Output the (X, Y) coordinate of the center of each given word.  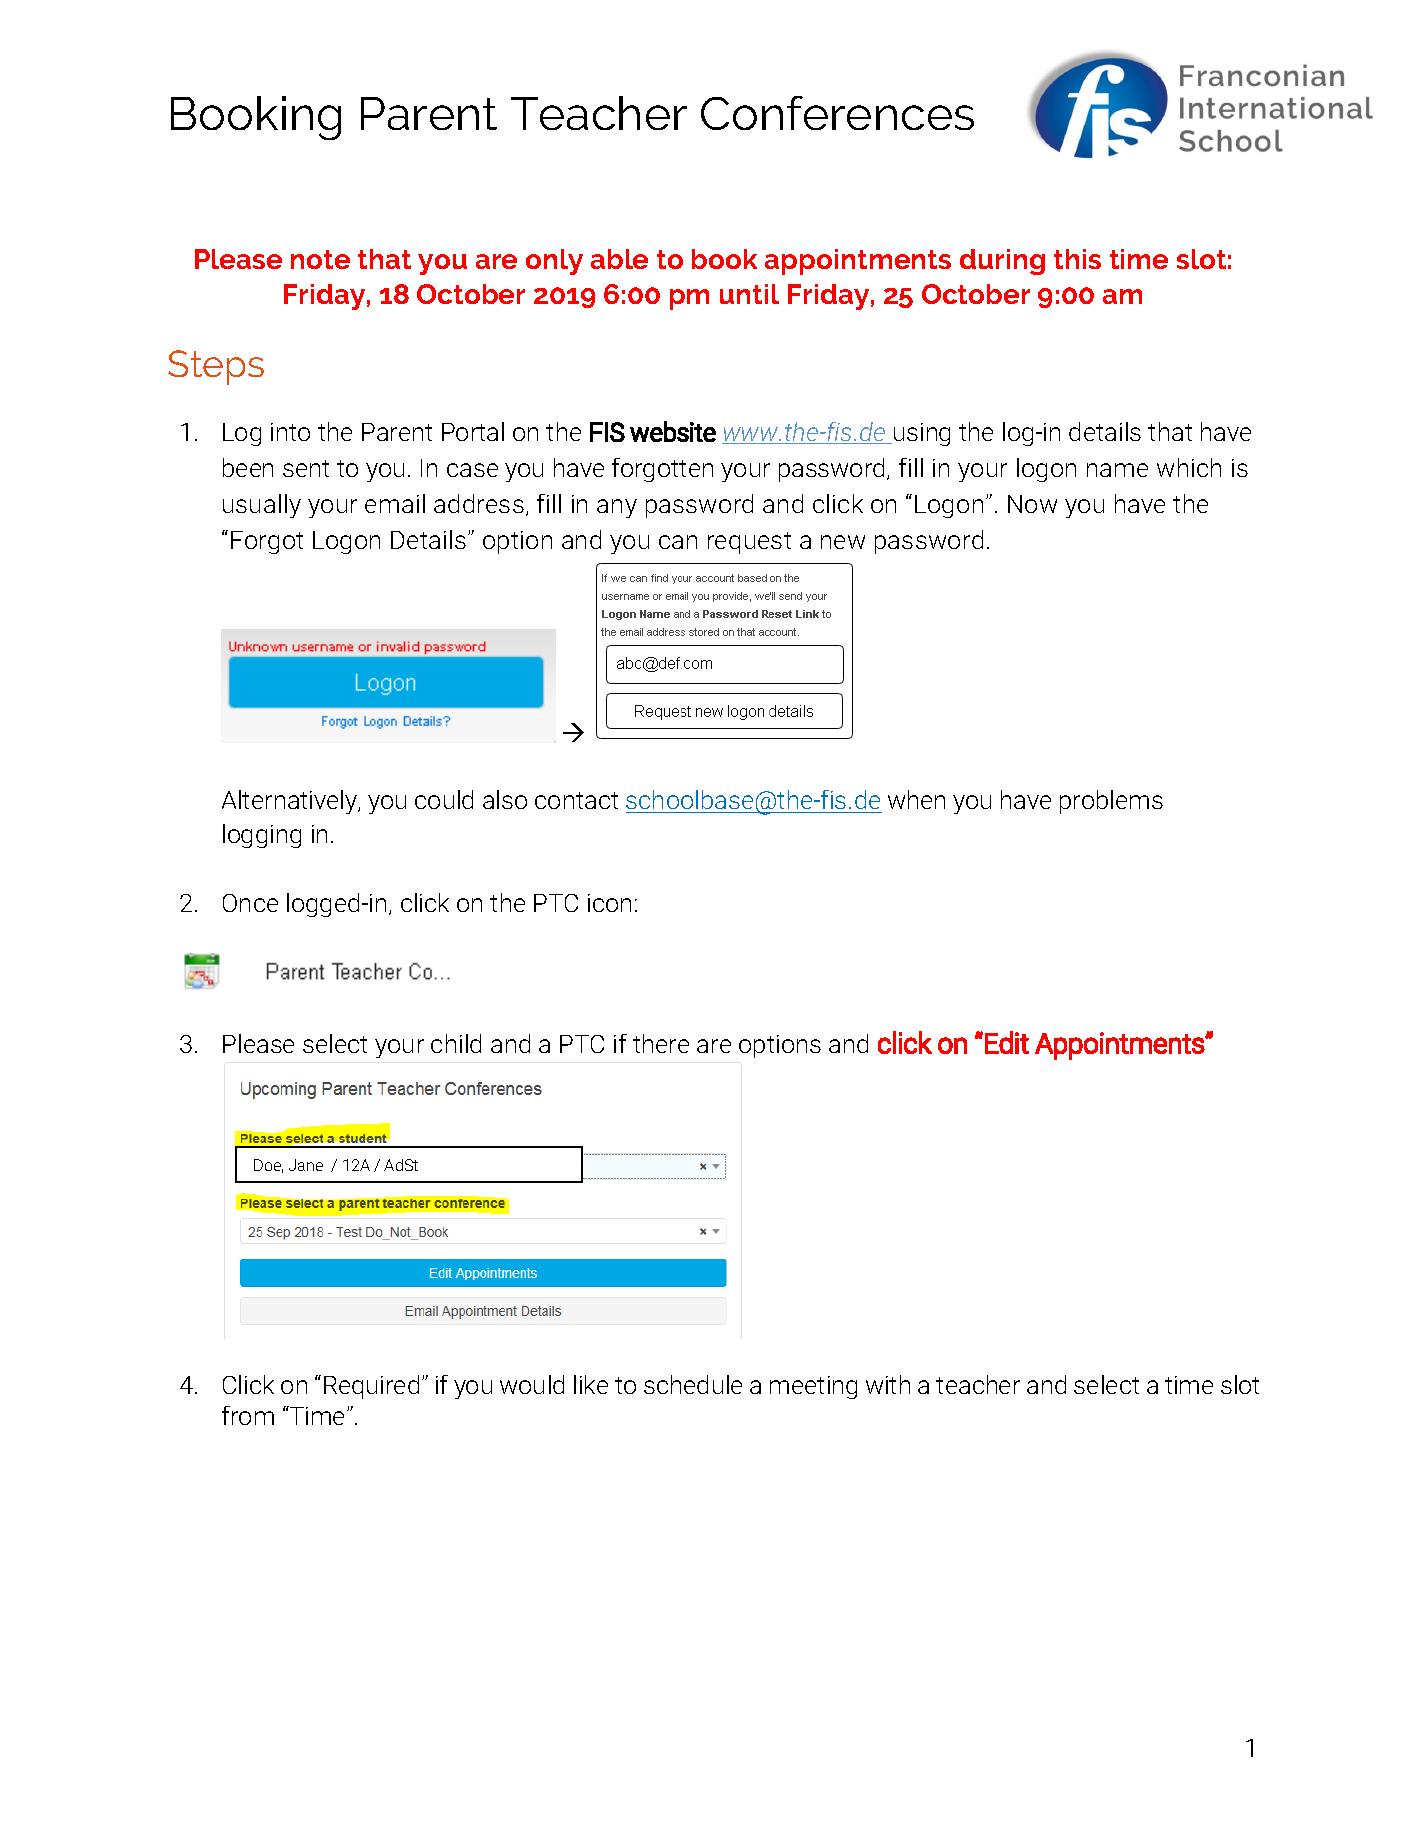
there (661, 1043)
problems (1111, 802)
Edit (1007, 1042)
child (456, 1043)
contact (576, 800)
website (673, 431)
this (1077, 259)
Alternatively (291, 802)
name (1117, 470)
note (320, 259)
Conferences (837, 113)
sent (306, 468)
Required (371, 1387)
